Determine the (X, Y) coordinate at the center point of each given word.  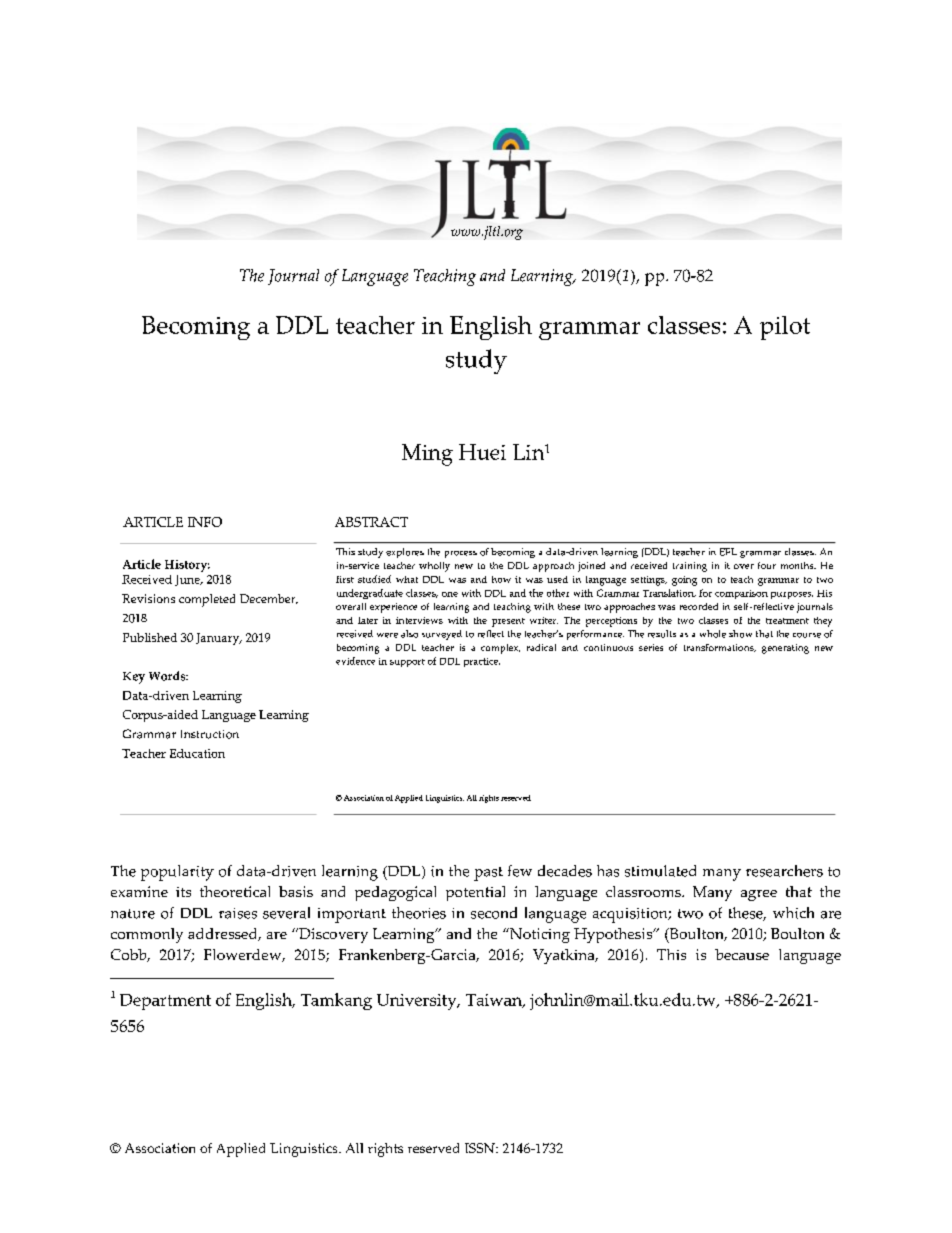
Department (165, 1002)
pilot (785, 328)
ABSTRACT (371, 522)
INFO (205, 522)
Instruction (210, 734)
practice (482, 662)
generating (785, 649)
